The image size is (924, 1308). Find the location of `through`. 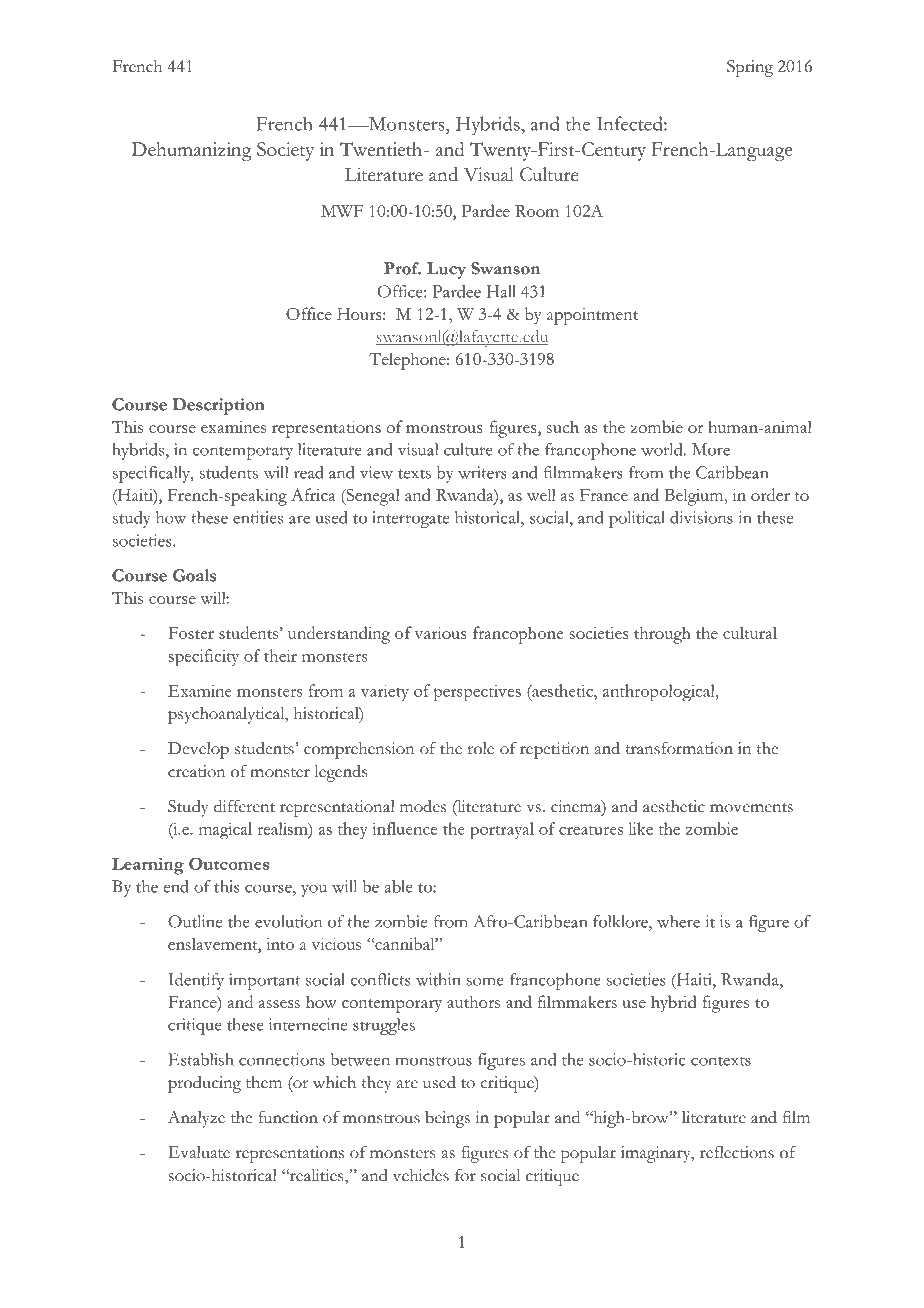

through is located at coordinates (662, 635).
